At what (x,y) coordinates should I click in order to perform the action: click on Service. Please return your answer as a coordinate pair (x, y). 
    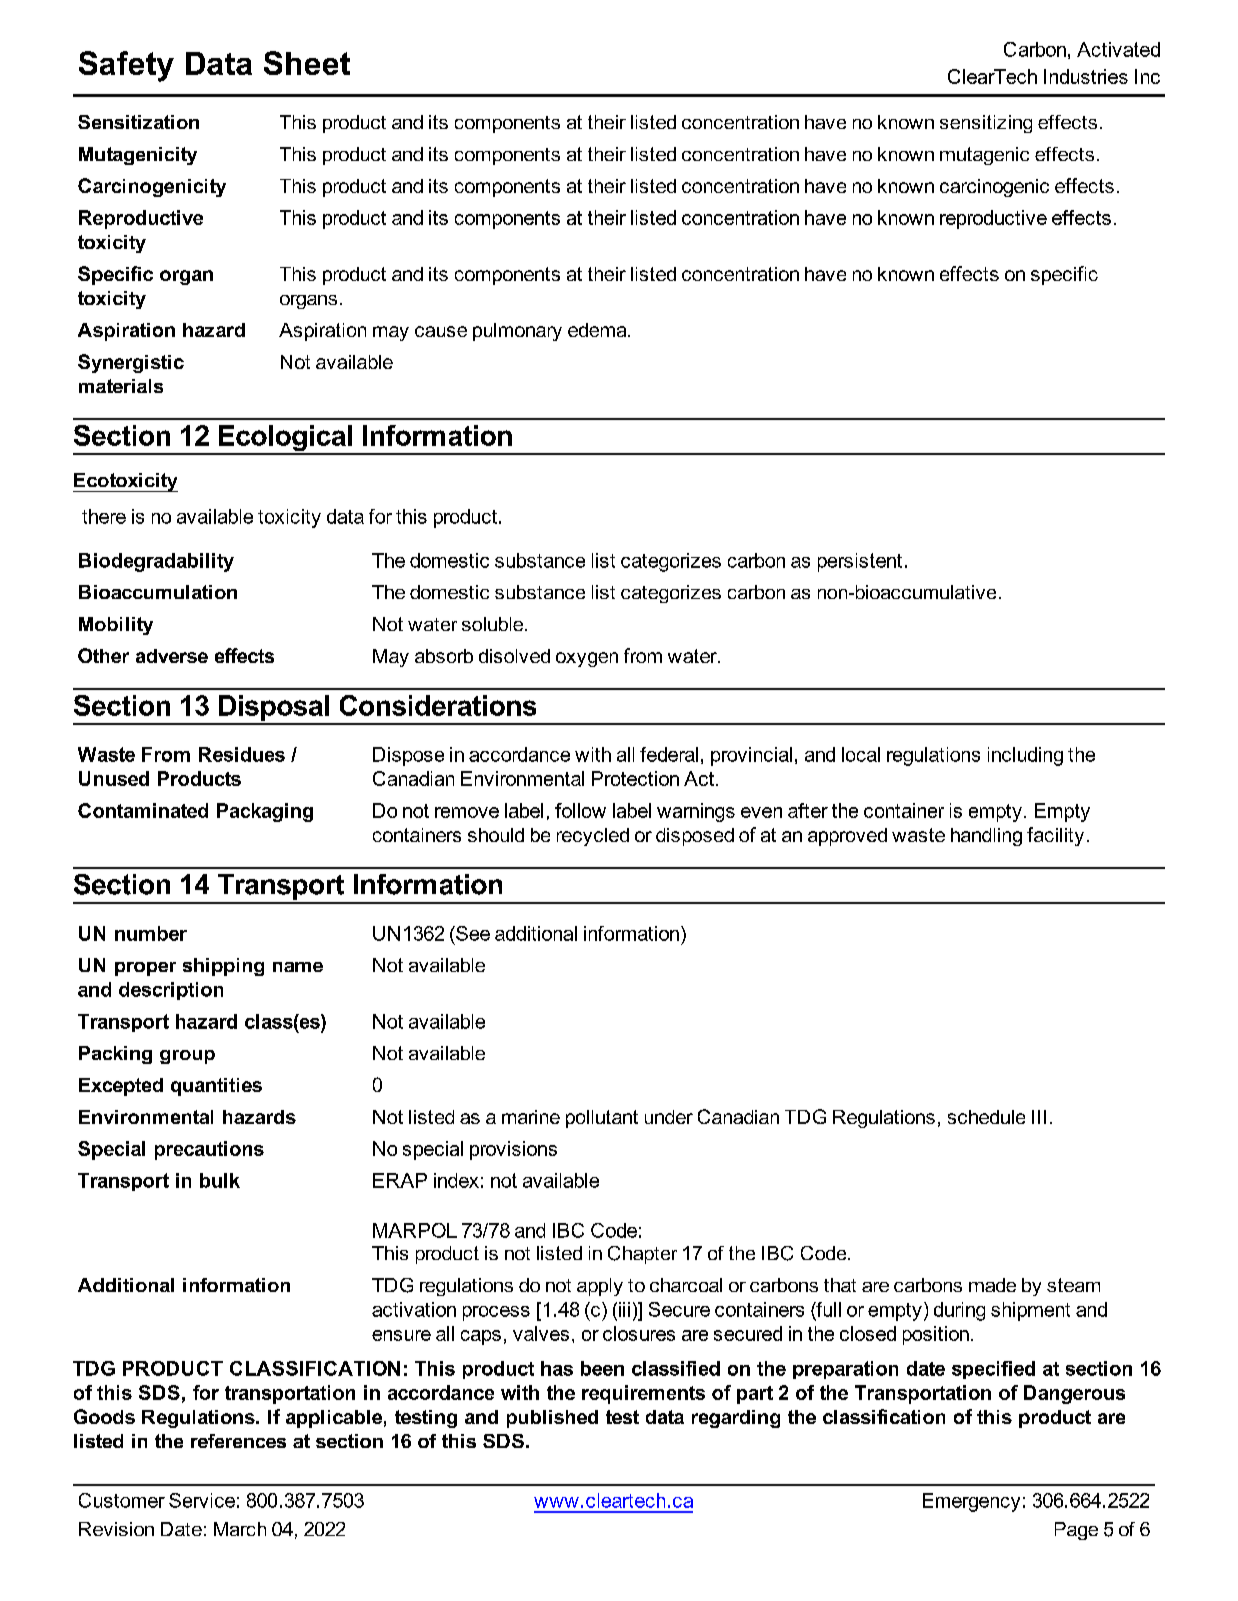
    Looking at the image, I should click on (202, 1500).
